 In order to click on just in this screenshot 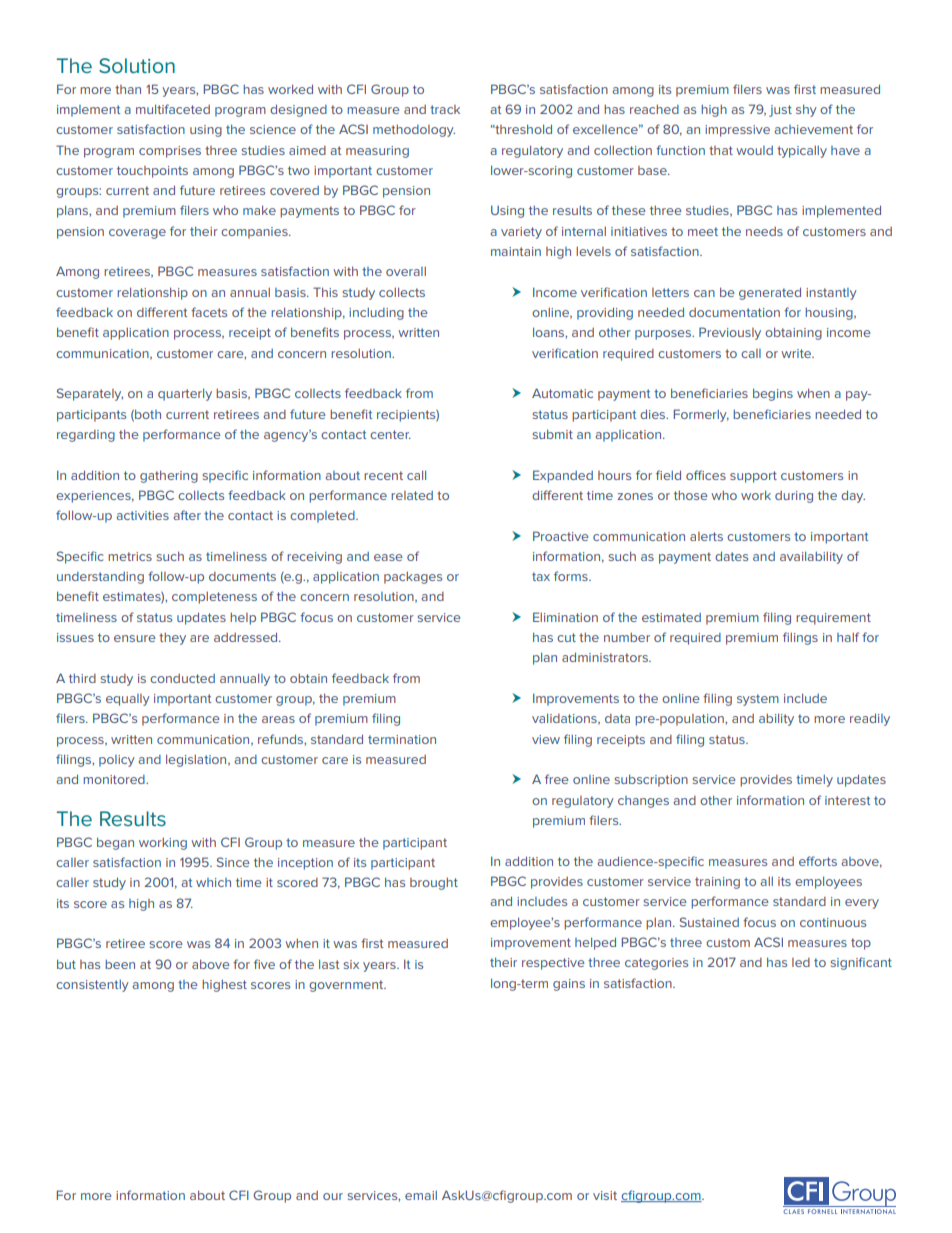, I will do `click(780, 111)`.
